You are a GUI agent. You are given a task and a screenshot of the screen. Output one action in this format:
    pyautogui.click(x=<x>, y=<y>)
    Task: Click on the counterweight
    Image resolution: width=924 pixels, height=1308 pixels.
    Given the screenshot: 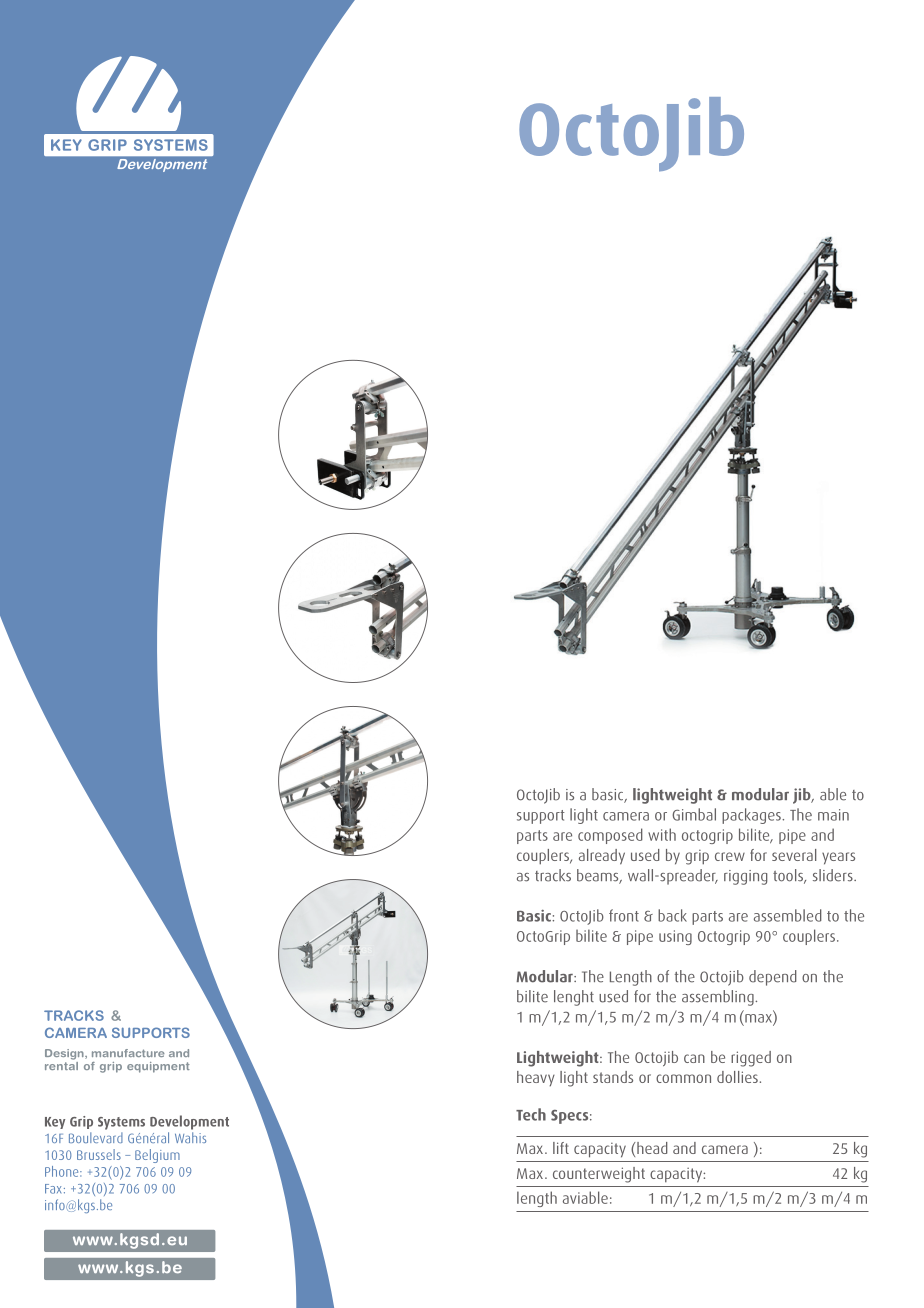 What is the action you would take?
    pyautogui.click(x=599, y=1175)
